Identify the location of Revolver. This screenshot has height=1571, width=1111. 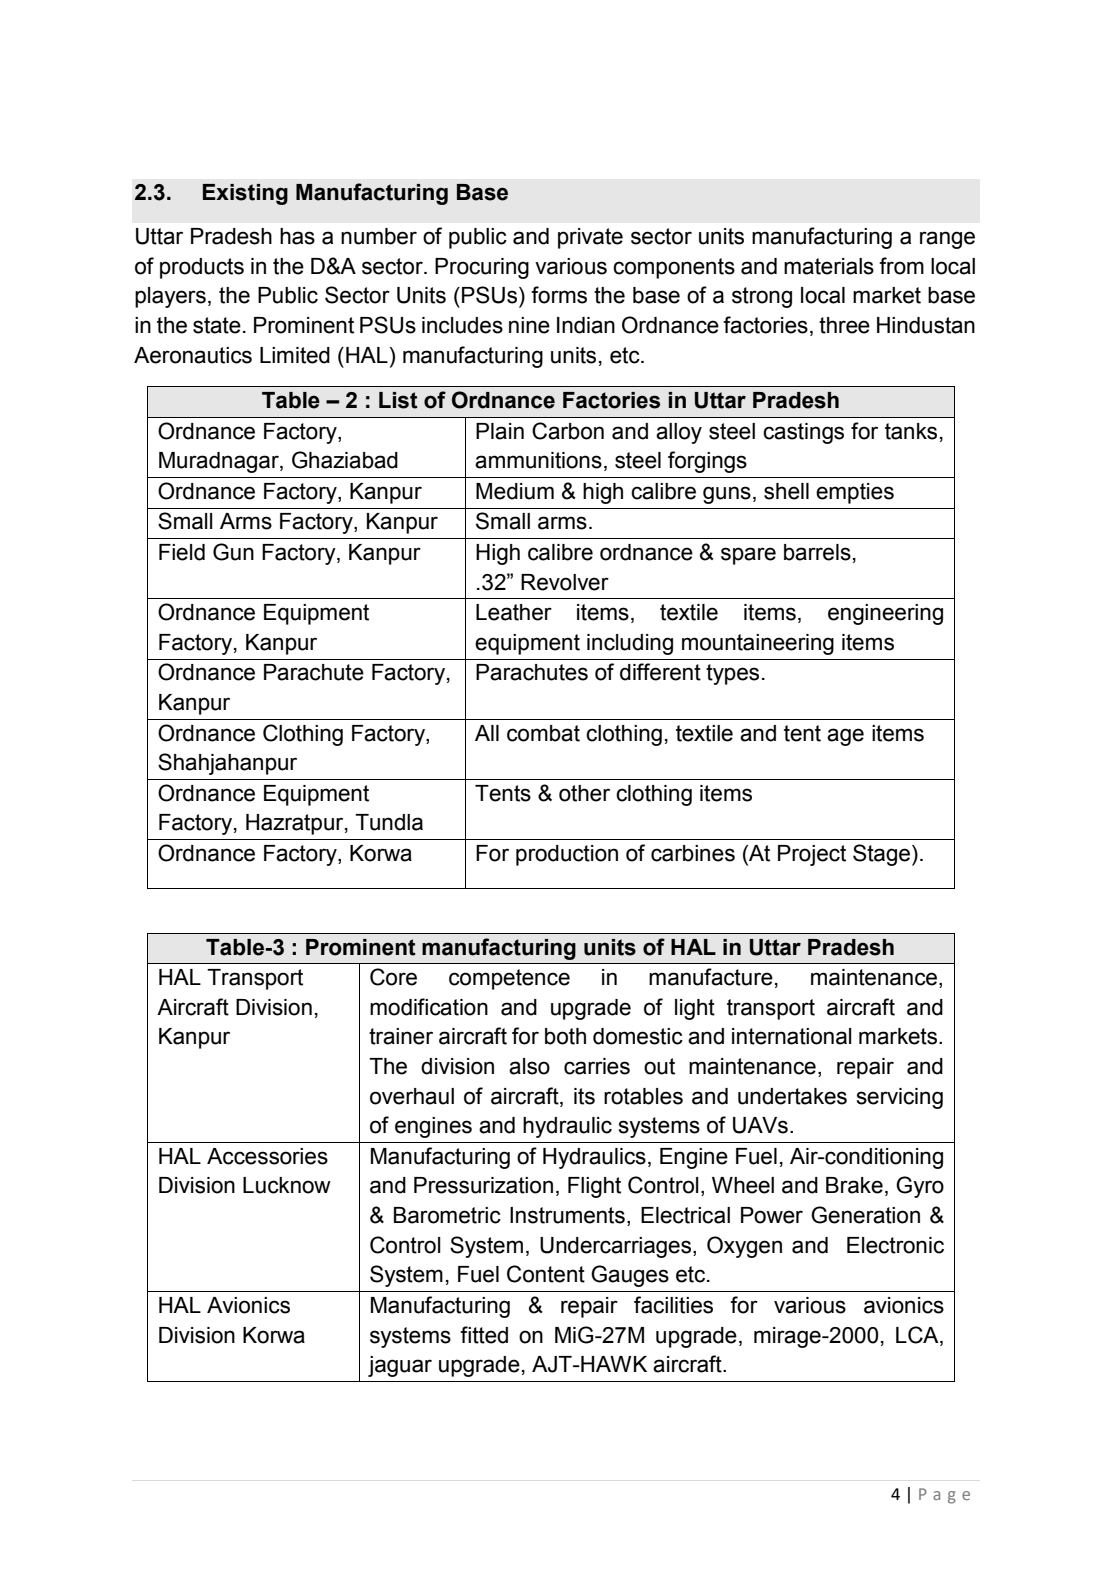
(565, 582).
